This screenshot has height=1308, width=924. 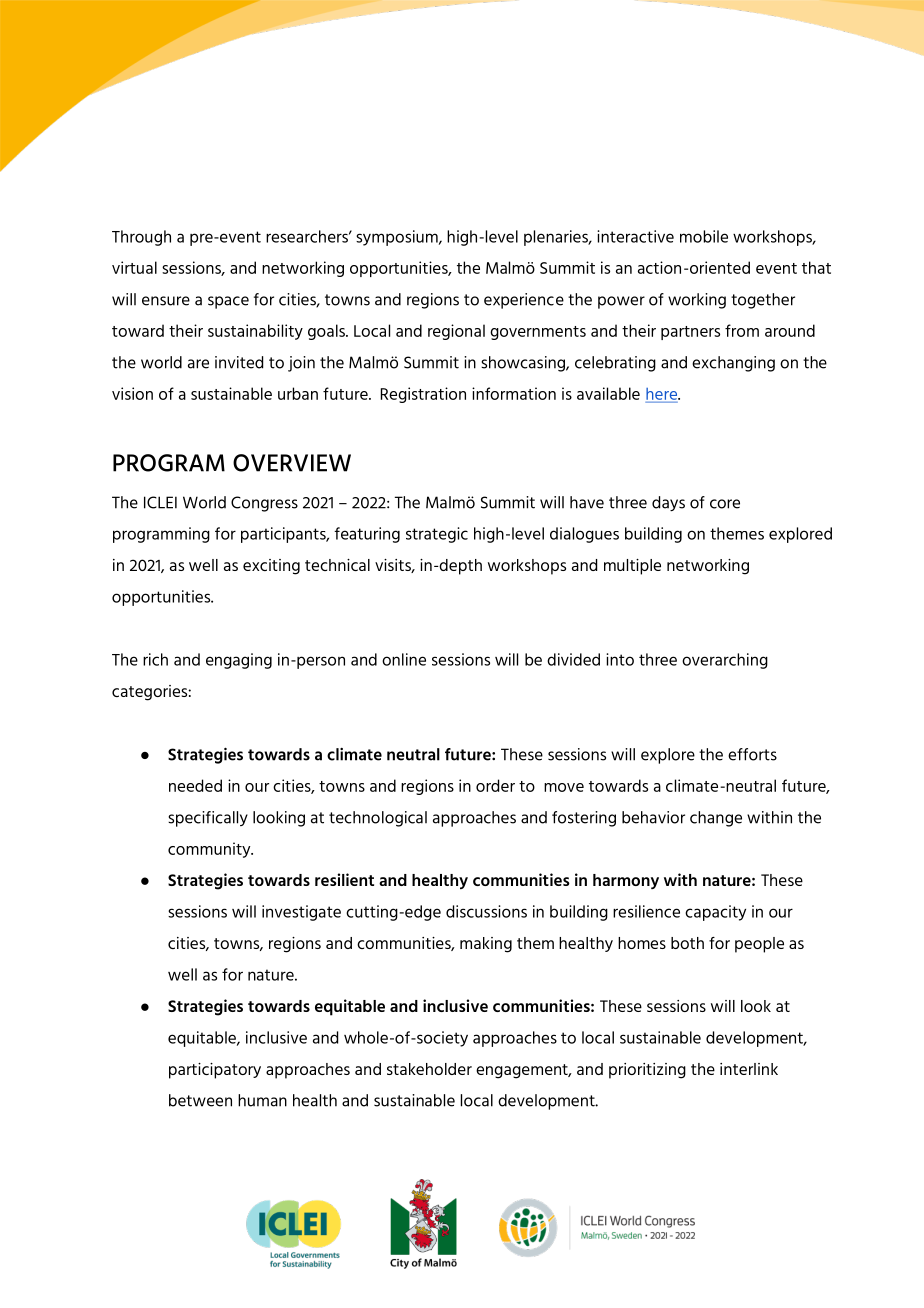 I want to click on online, so click(x=404, y=659).
